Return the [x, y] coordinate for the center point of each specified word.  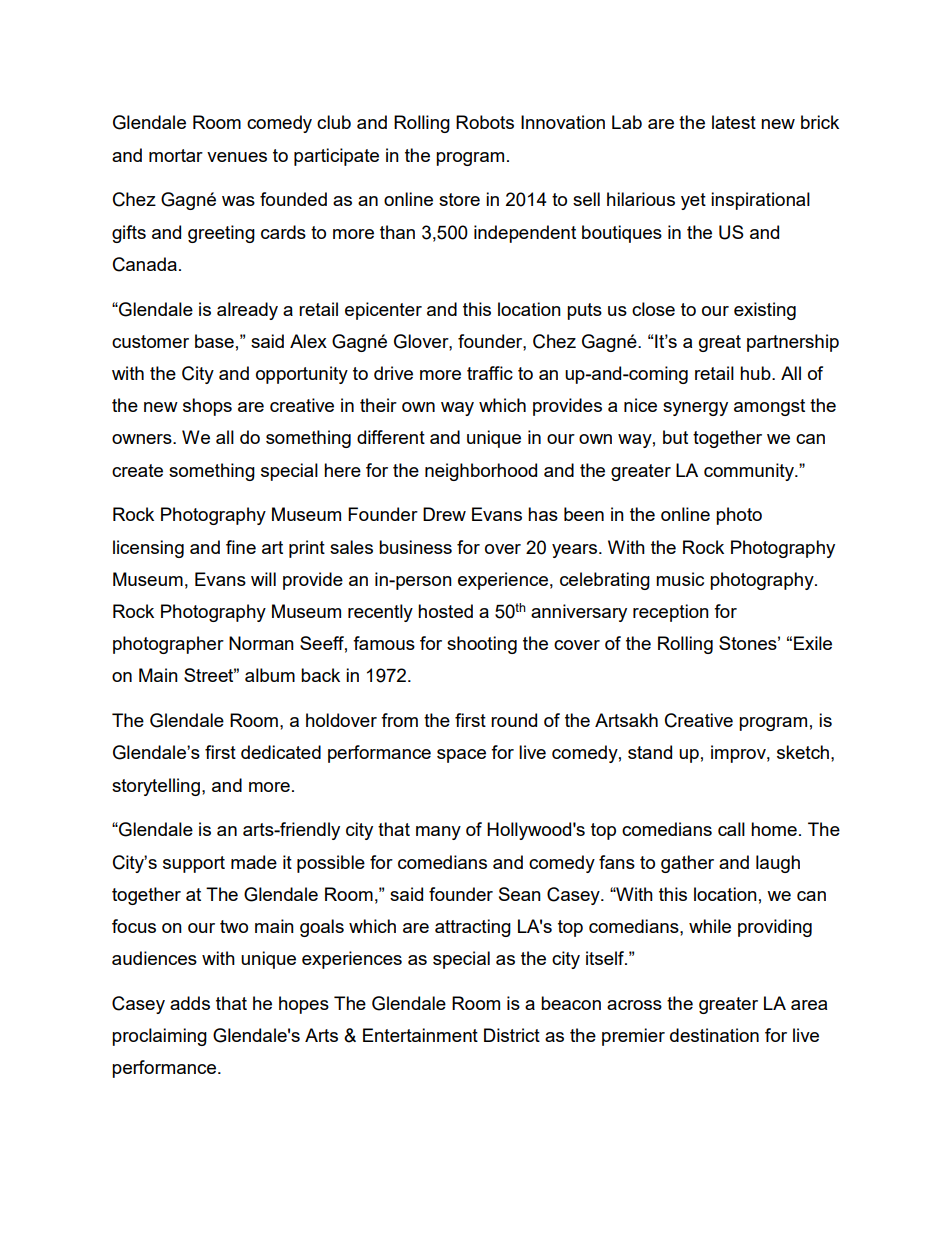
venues [237, 157]
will [263, 579]
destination [714, 1035]
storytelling [156, 787]
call [731, 829]
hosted [445, 611]
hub [756, 373]
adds [190, 1003]
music [680, 579]
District [512, 1035]
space [461, 756]
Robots [485, 122]
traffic [490, 373]
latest [734, 122]
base [214, 341]
